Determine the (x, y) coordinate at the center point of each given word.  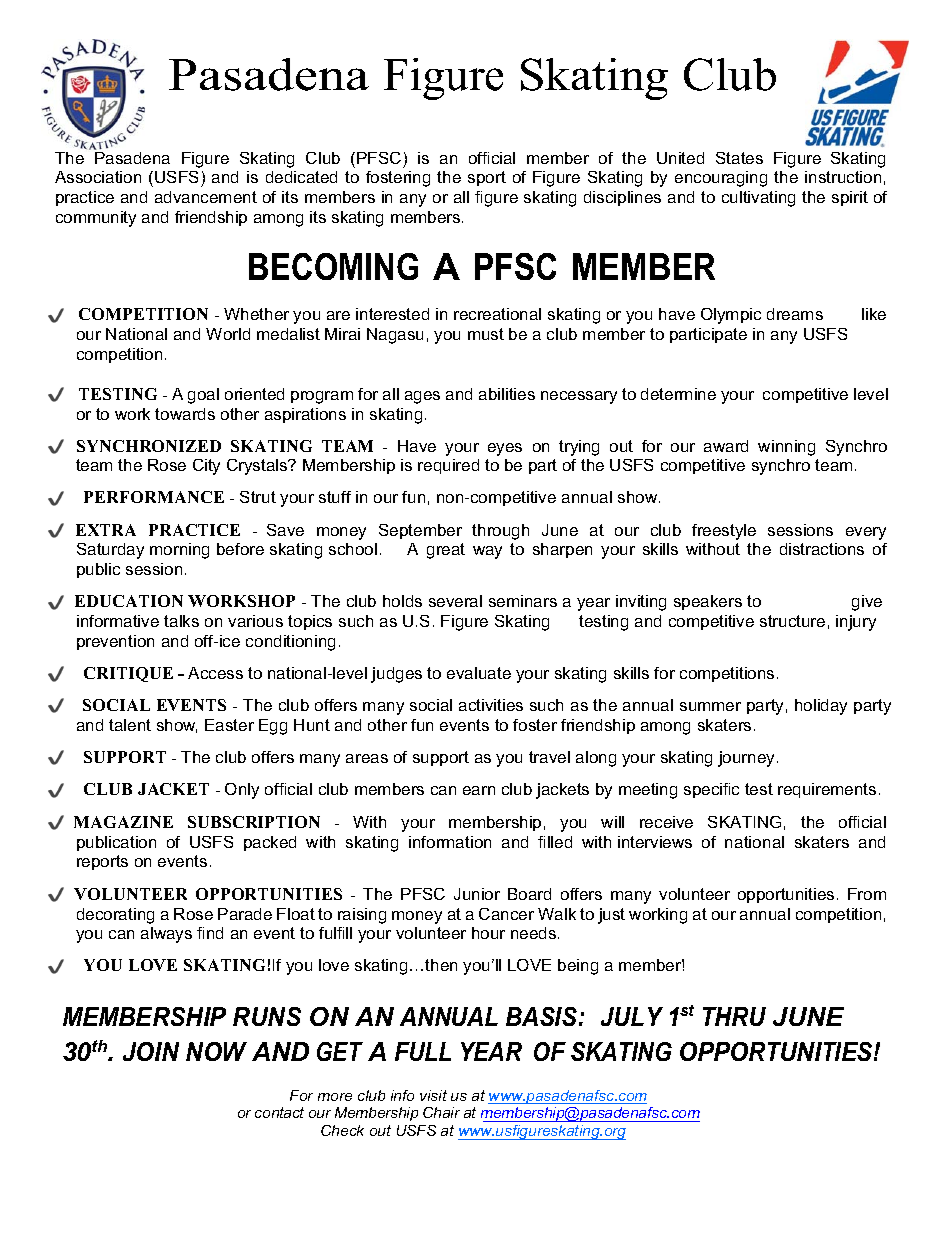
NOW (216, 1051)
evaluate (479, 673)
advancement (206, 197)
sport (487, 178)
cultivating (758, 199)
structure (792, 621)
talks (181, 621)
